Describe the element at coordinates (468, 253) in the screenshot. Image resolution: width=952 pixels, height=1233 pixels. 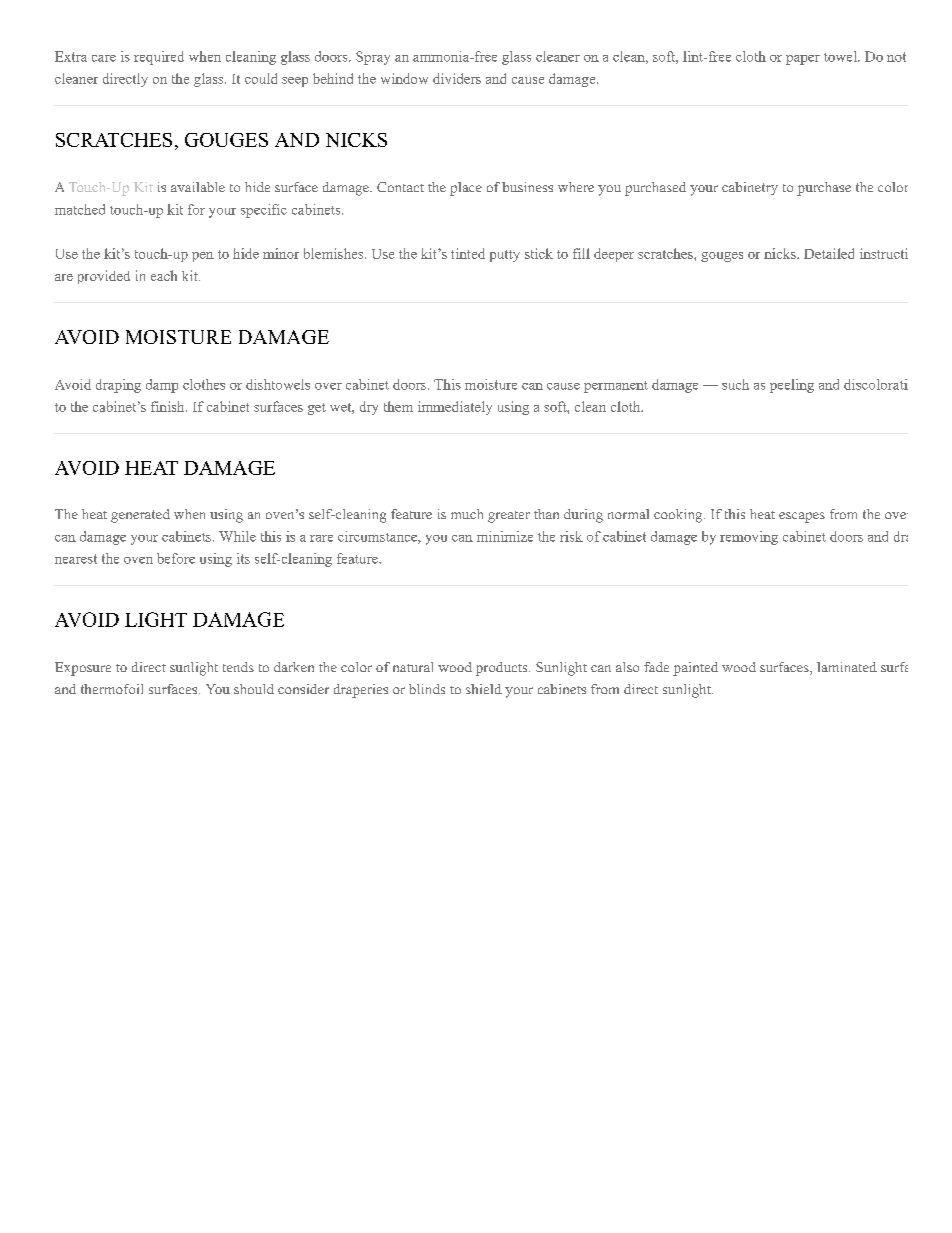
I see `tinted` at that location.
